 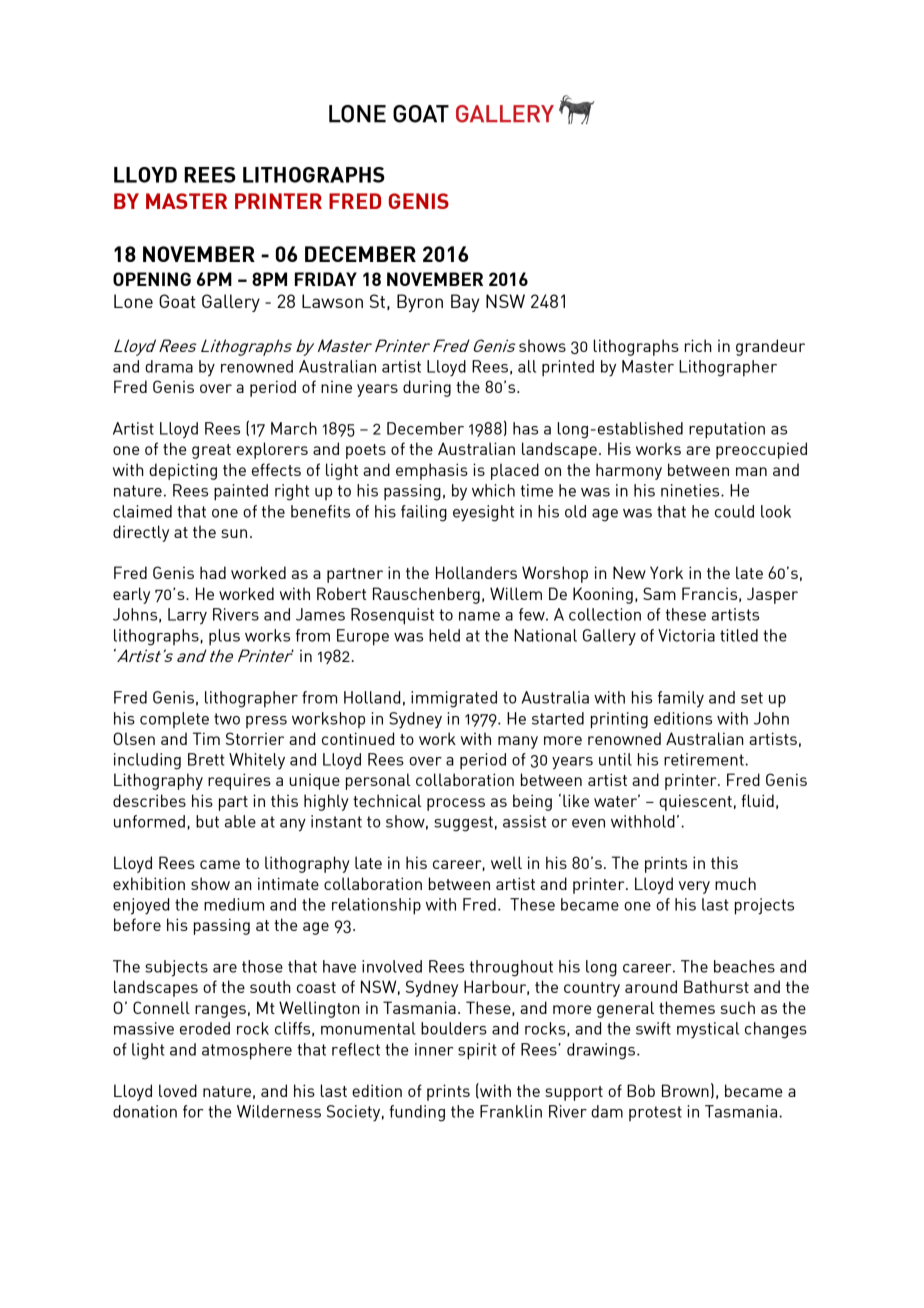 What do you see at coordinates (178, 1090) in the image?
I see `loved` at bounding box center [178, 1090].
